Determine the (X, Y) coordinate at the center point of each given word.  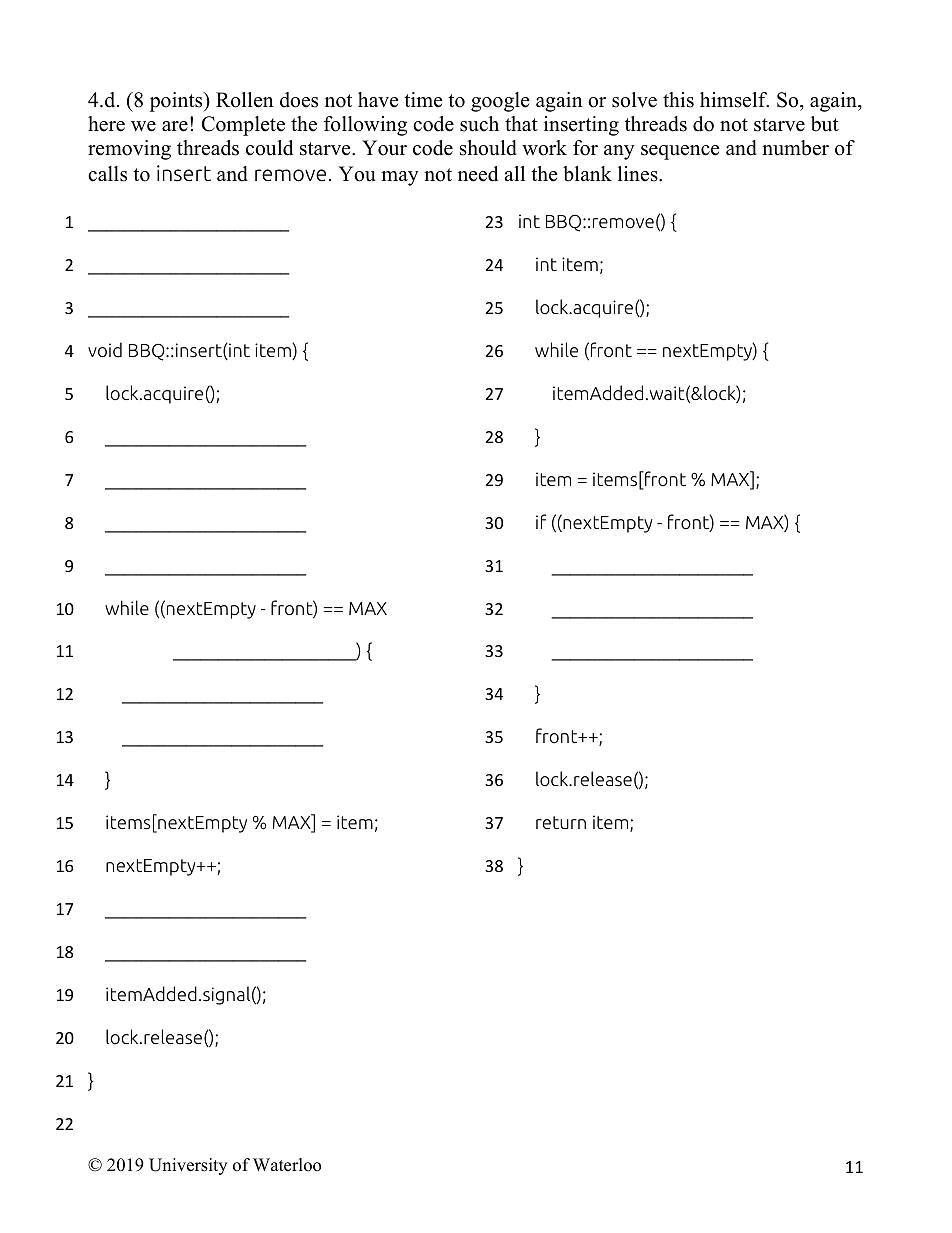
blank (587, 174)
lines (639, 174)
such (479, 124)
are (175, 126)
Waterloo (287, 1165)
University (188, 1166)
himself (734, 100)
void (105, 350)
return (561, 822)
